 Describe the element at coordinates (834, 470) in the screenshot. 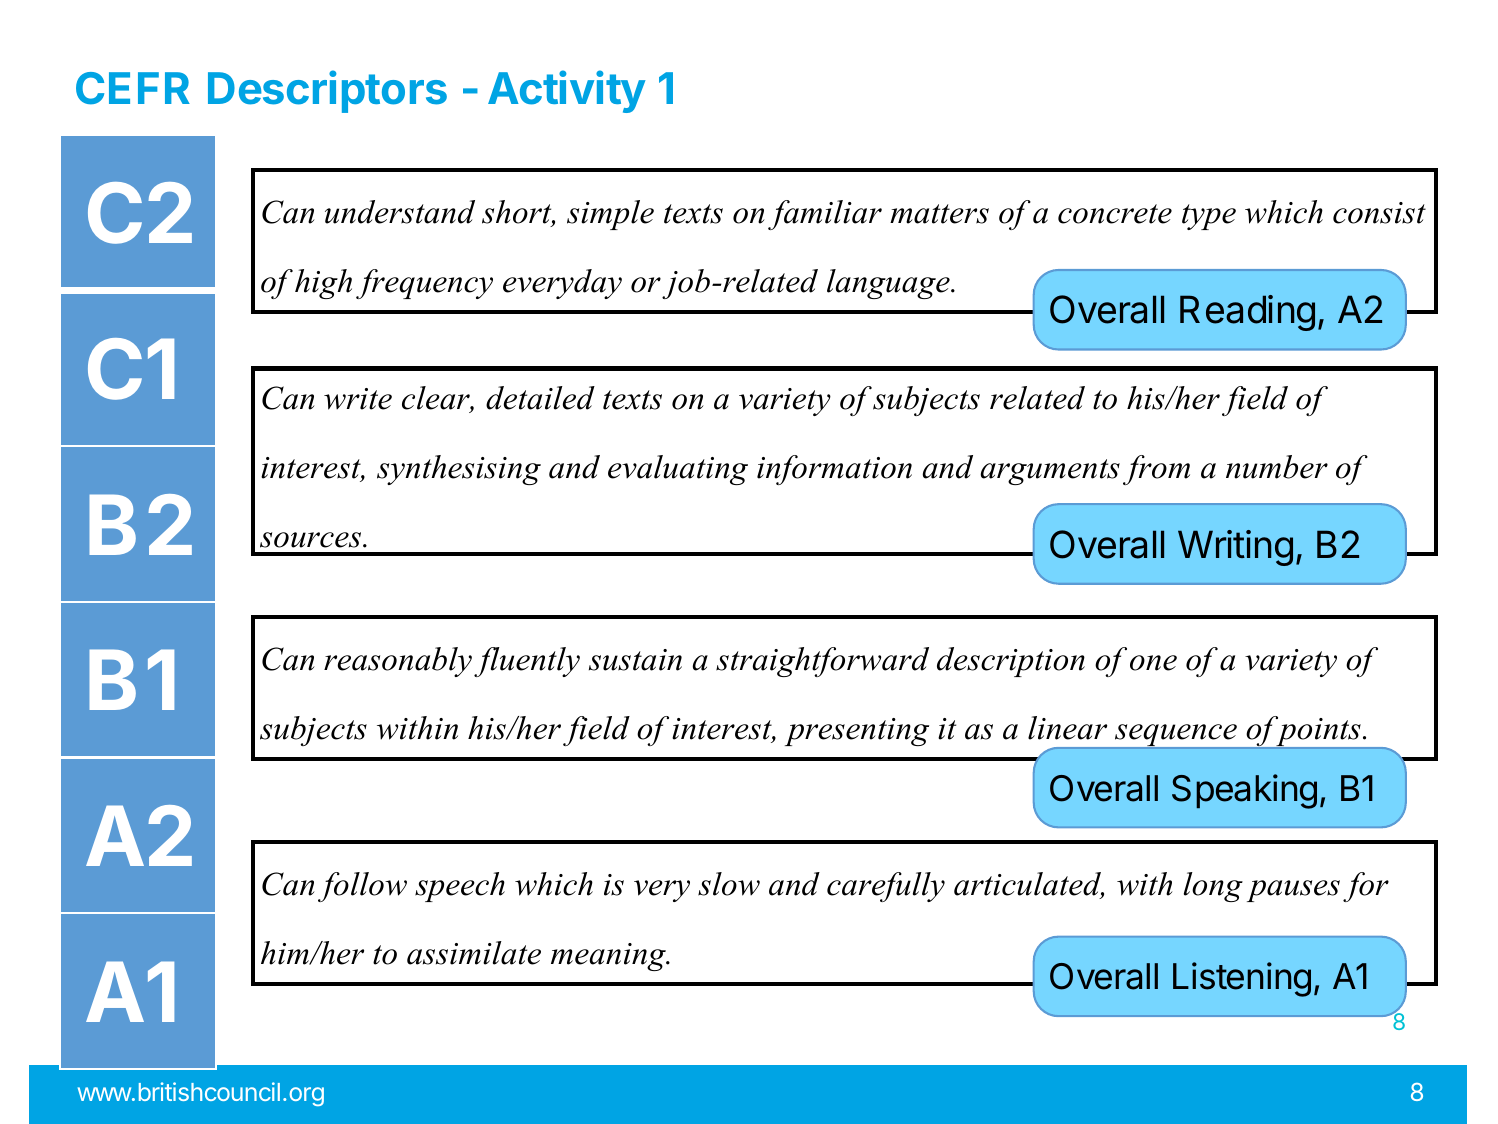

I see `information` at that location.
